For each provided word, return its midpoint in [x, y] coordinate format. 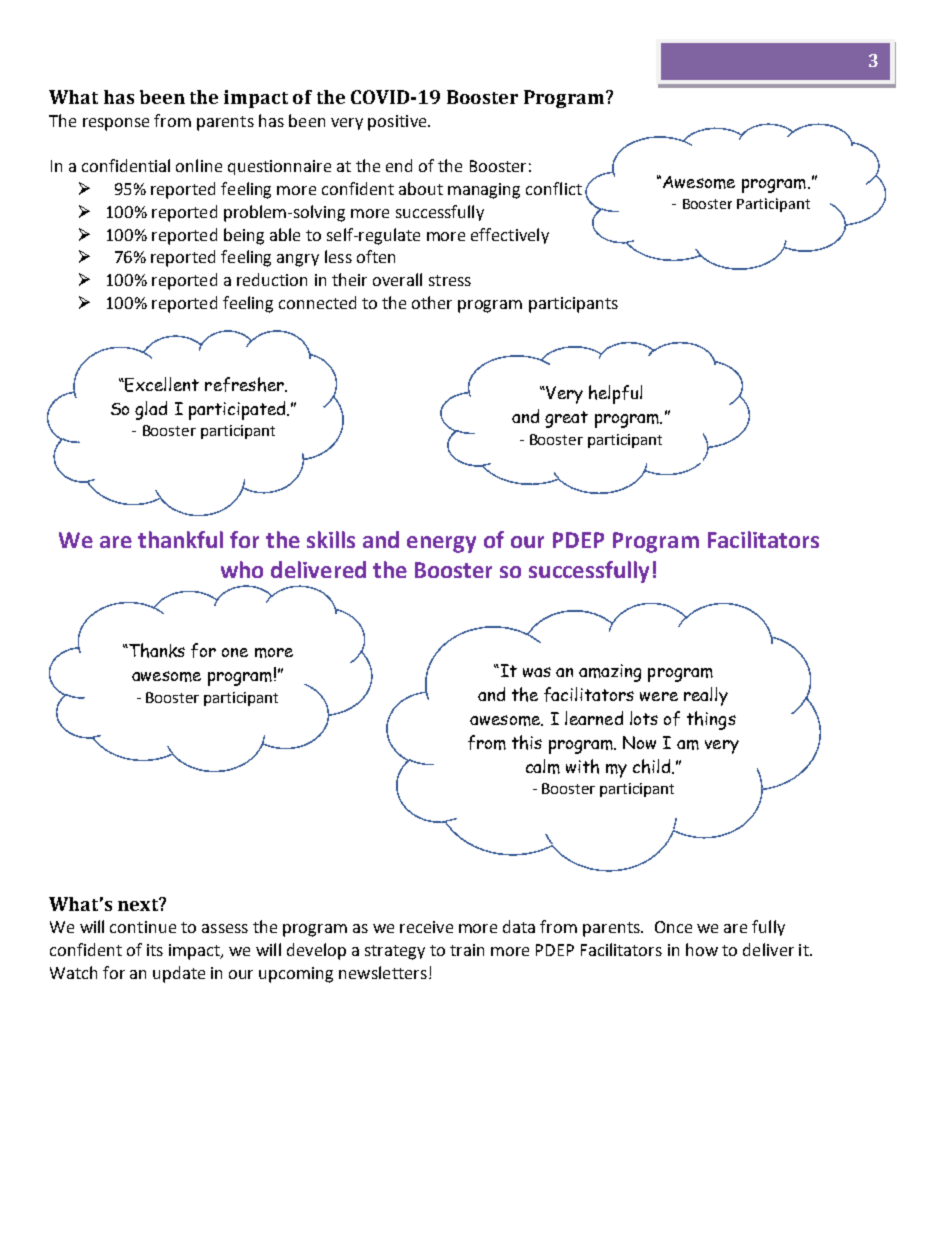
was [537, 672]
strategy [395, 952]
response [116, 124]
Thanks [156, 650]
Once [673, 927]
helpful [615, 394]
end [399, 165]
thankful [180, 539]
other [432, 302]
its [155, 950]
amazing [610, 673]
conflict [554, 188]
